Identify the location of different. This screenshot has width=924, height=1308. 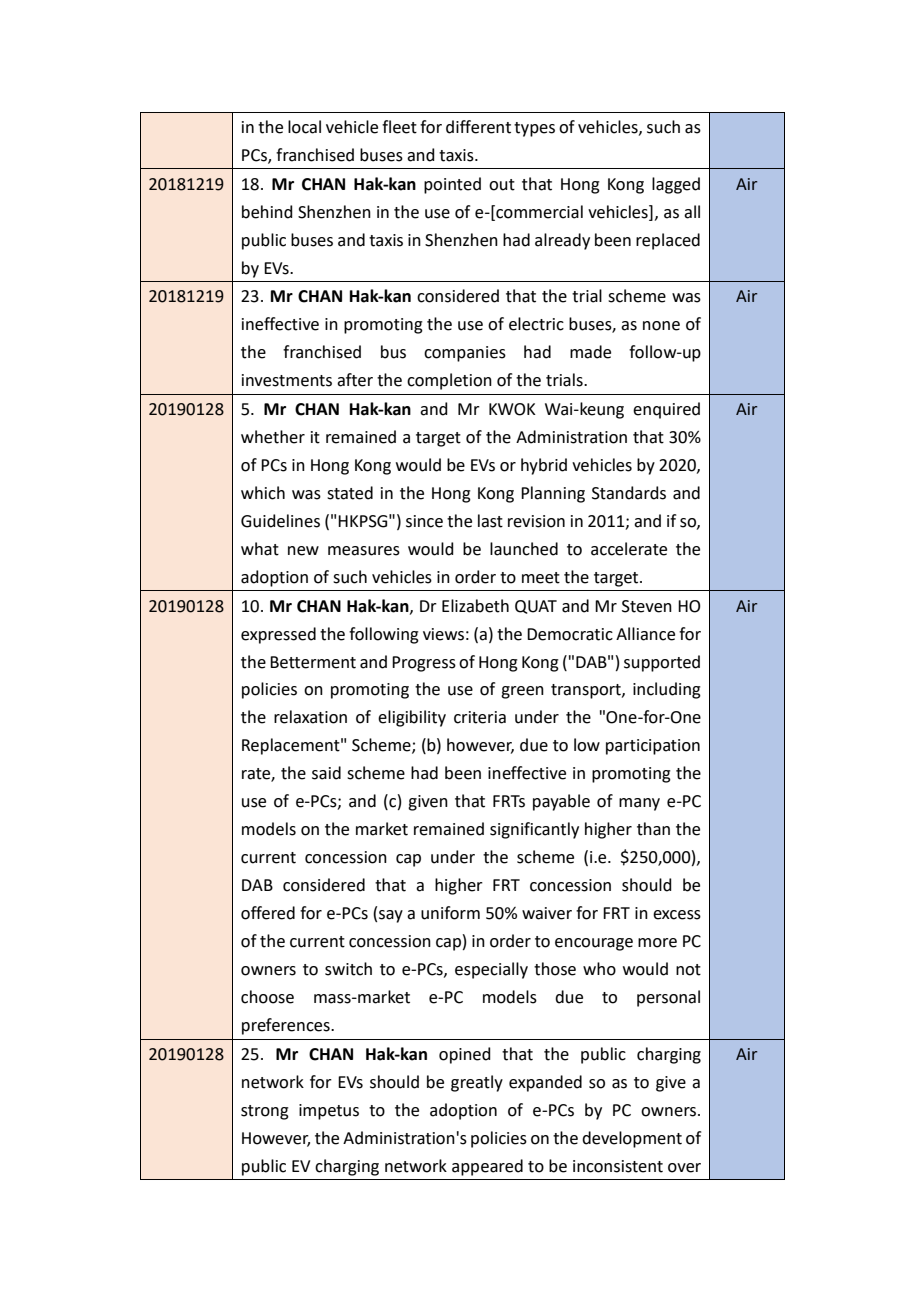
(478, 127).
